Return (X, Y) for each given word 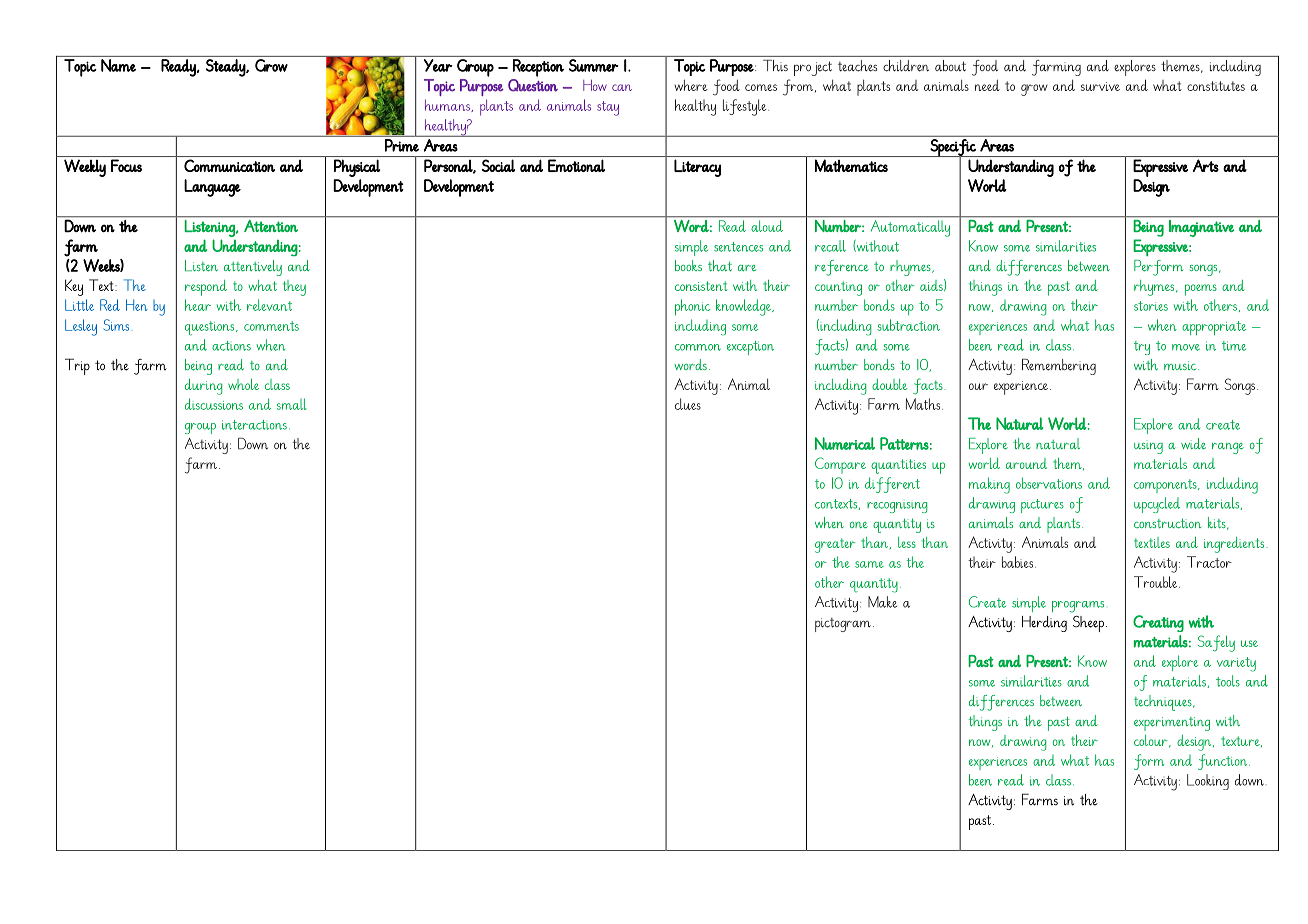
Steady (226, 68)
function (1224, 762)
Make (882, 602)
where (691, 85)
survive (1100, 86)
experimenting (1172, 724)
